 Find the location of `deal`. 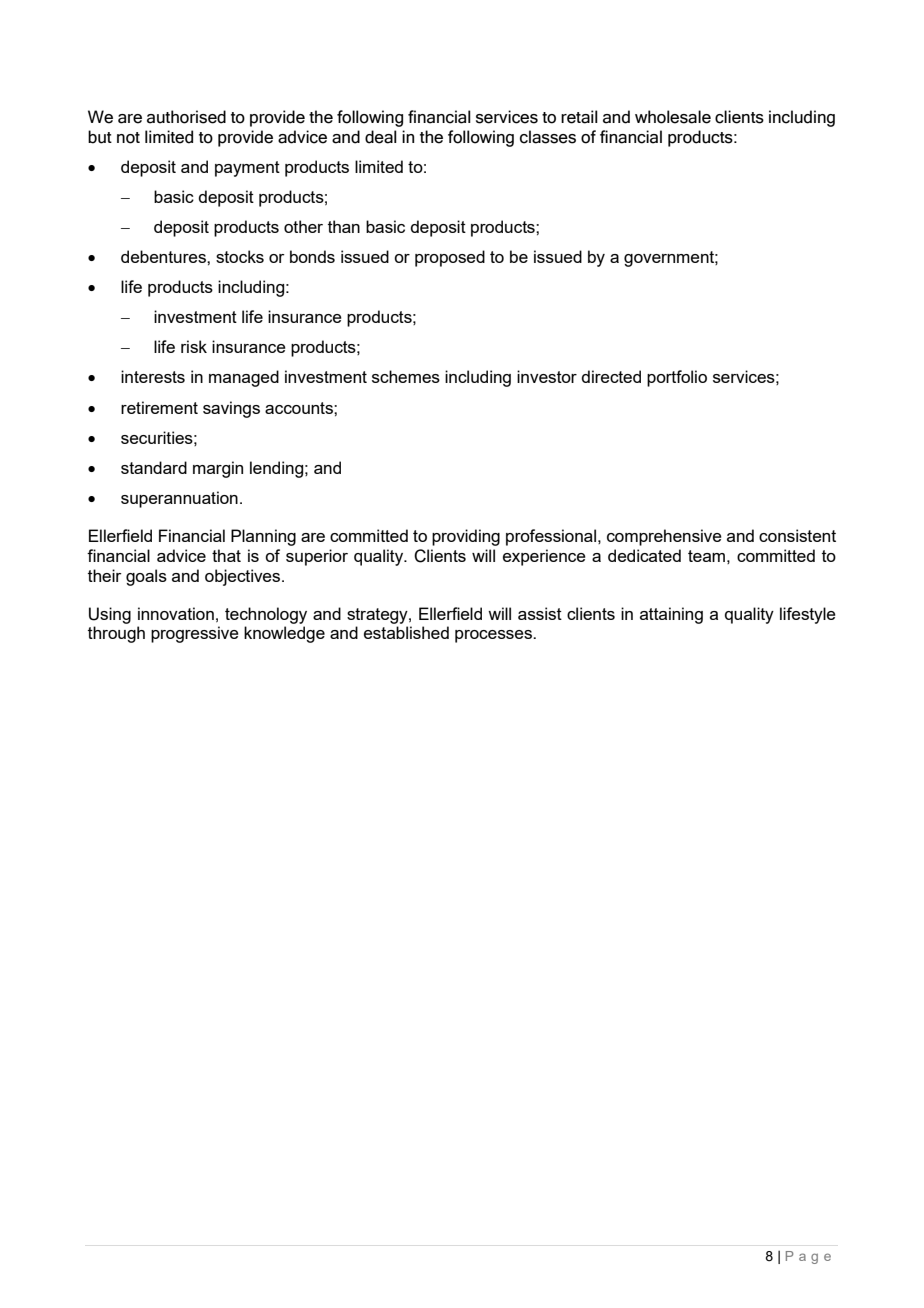

deal is located at coordinates (381, 137).
